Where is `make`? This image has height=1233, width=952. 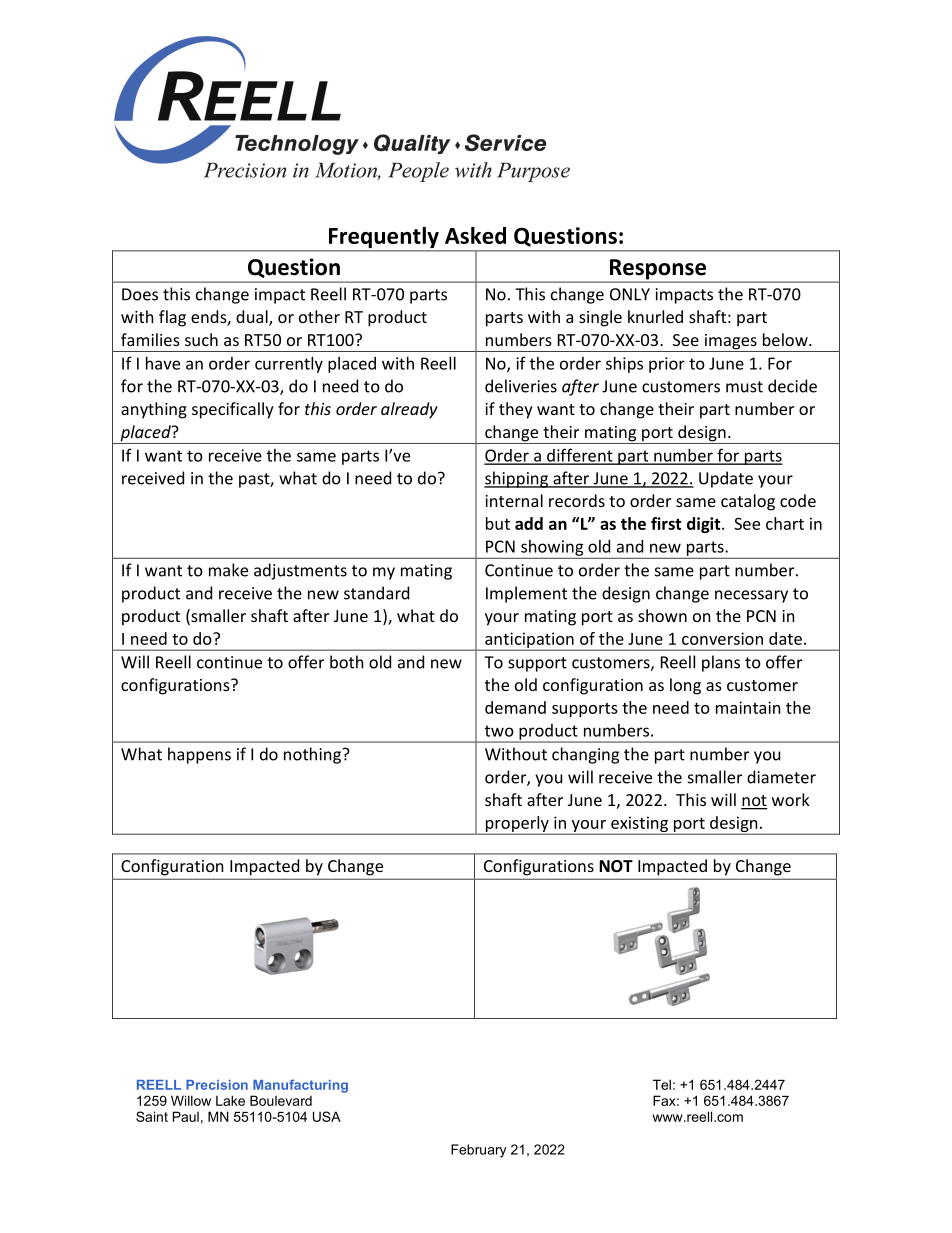 make is located at coordinates (228, 570).
